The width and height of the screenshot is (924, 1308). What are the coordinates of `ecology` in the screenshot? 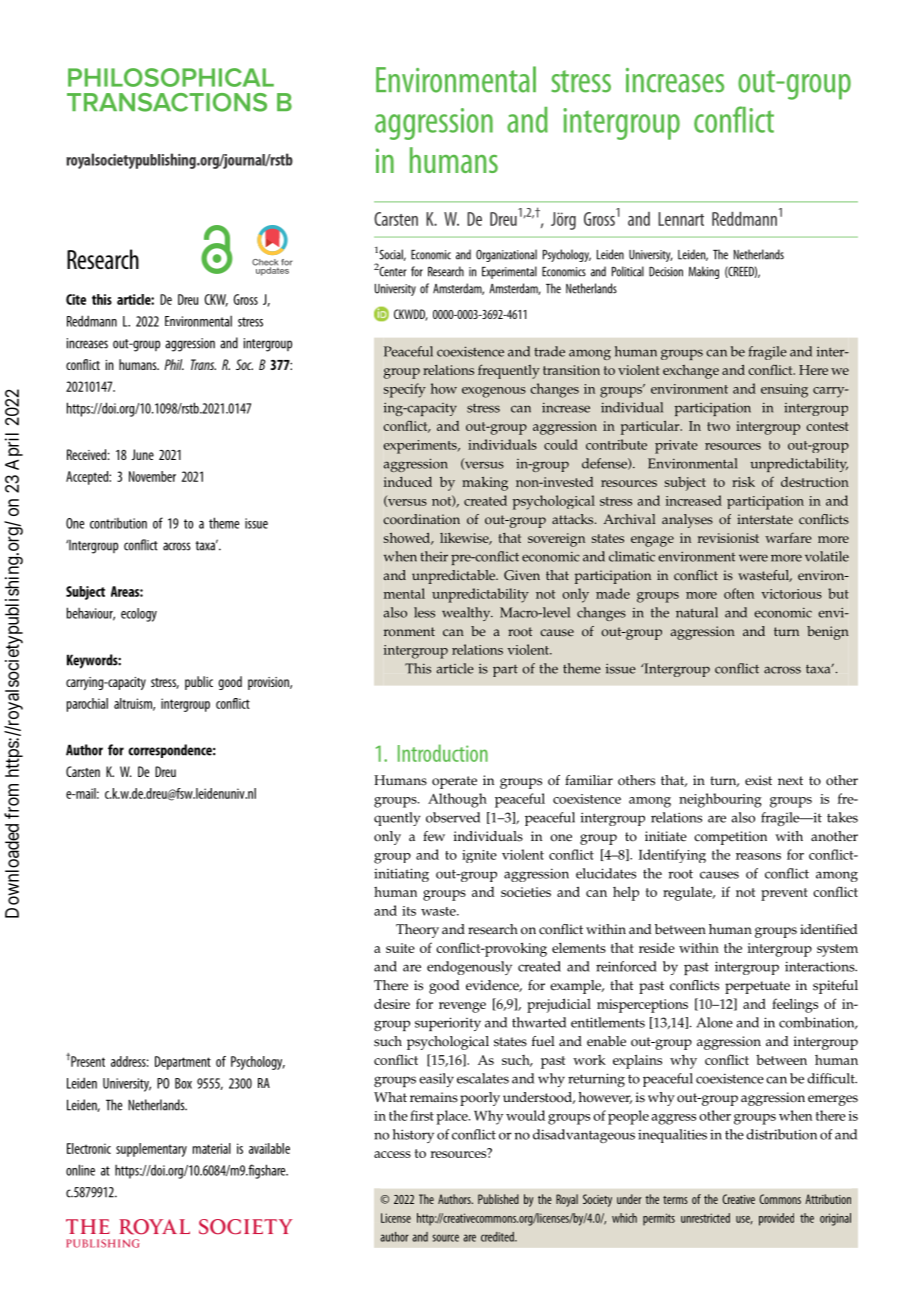 It's located at (139, 615).
